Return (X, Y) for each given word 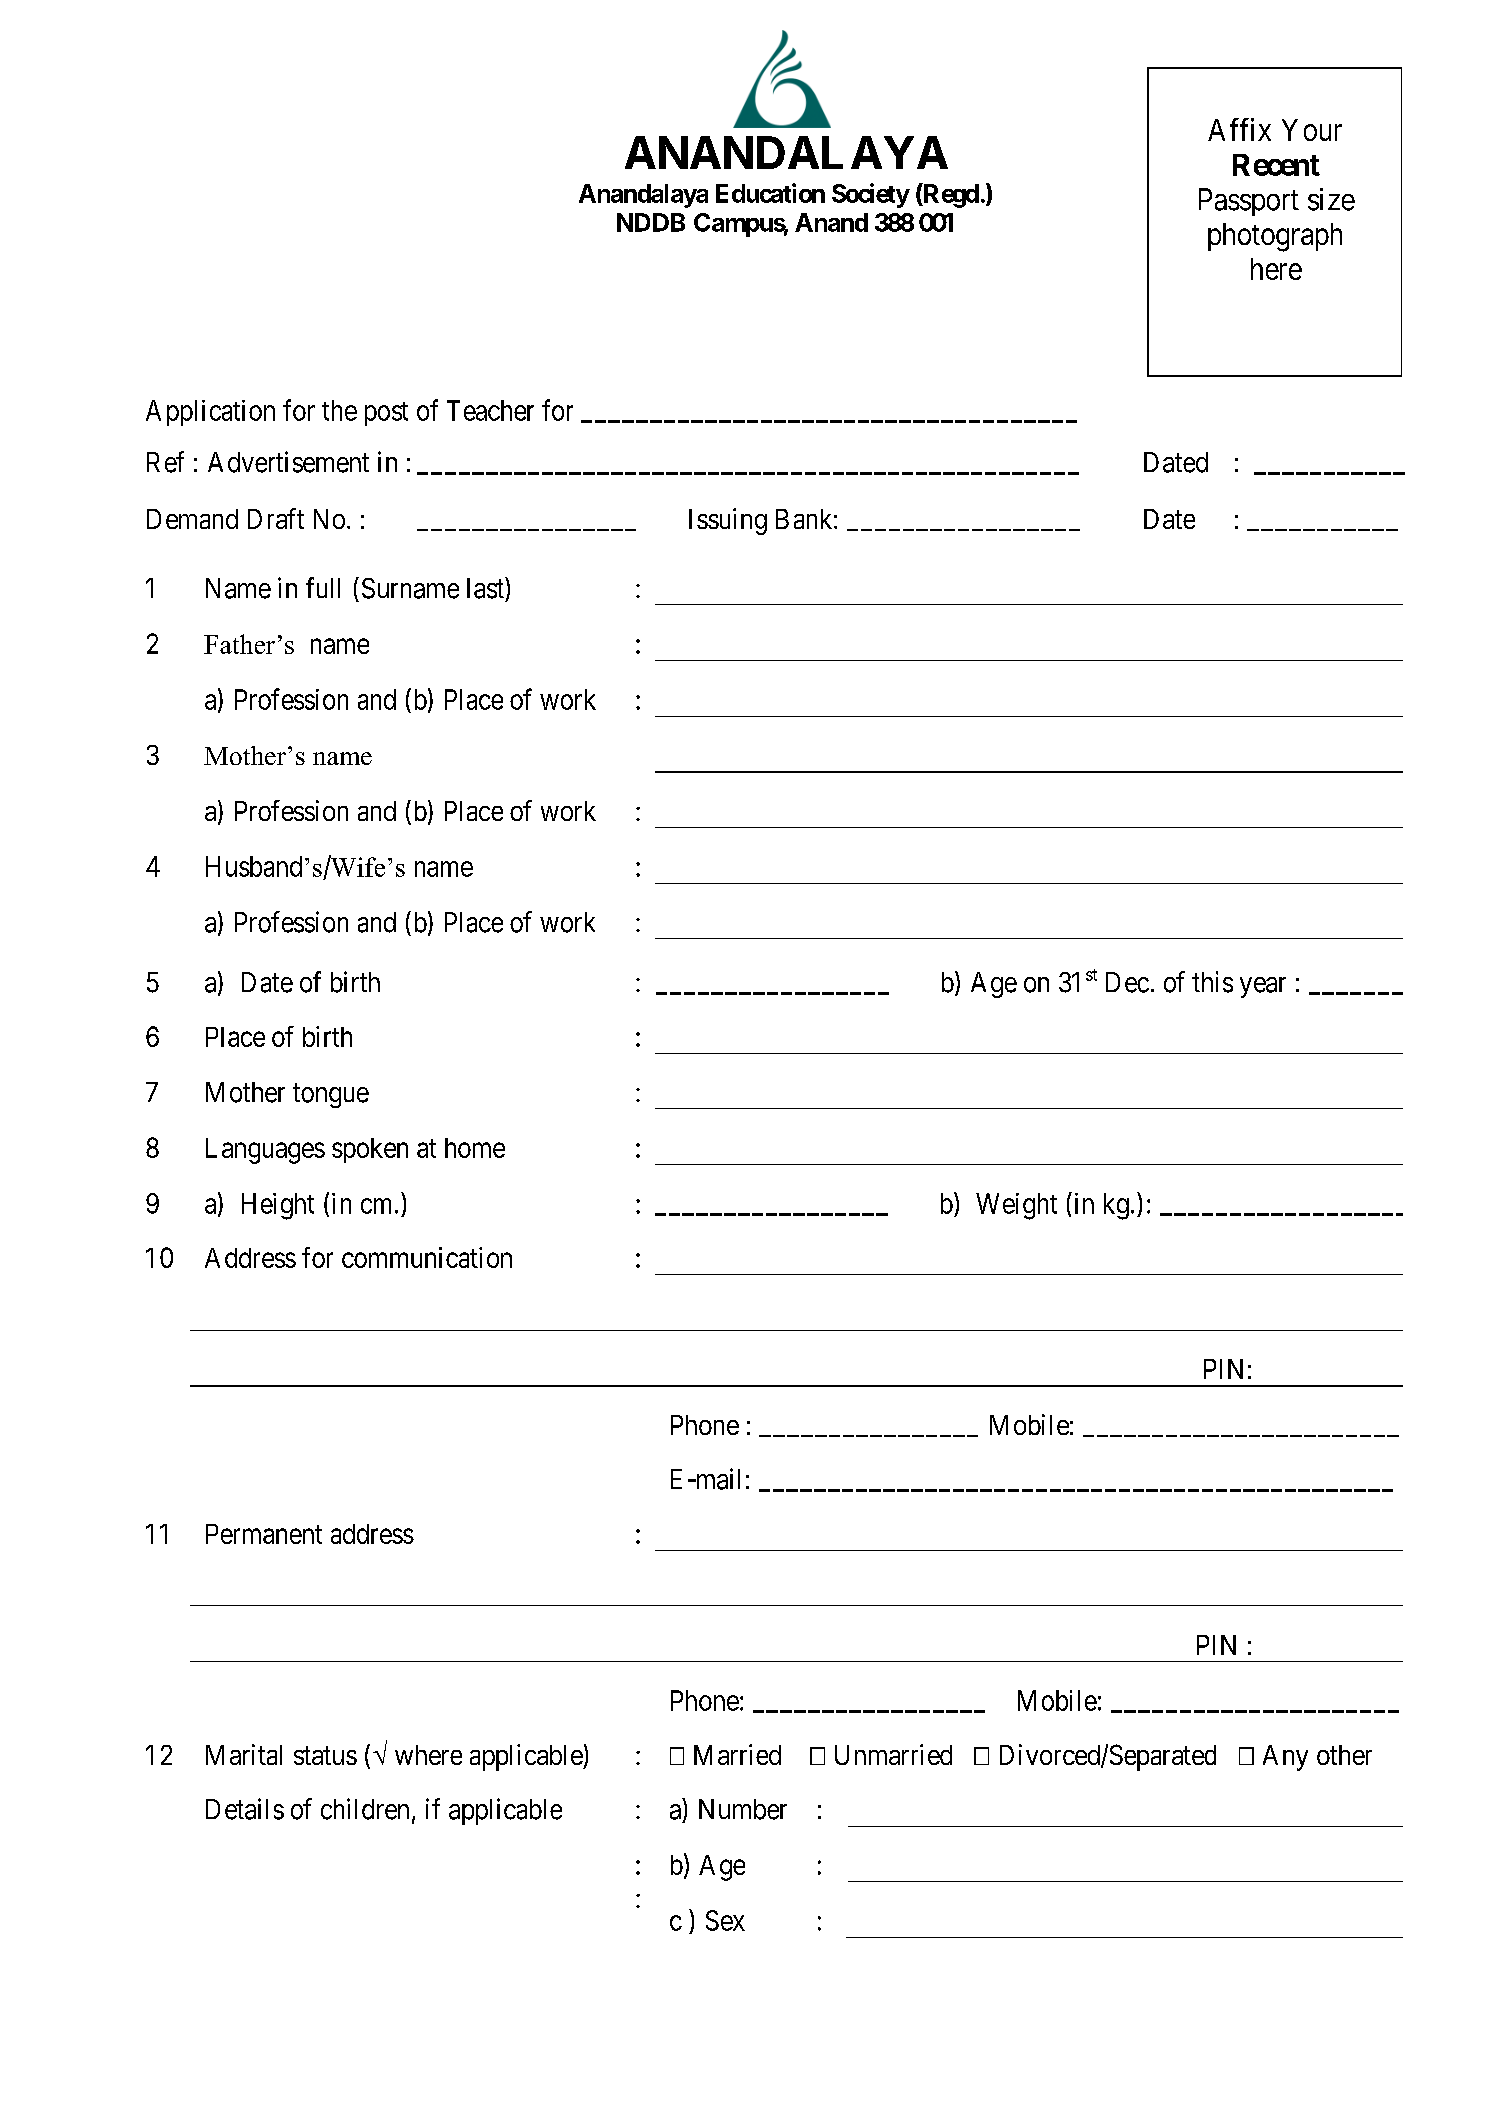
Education (770, 193)
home (475, 1148)
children (365, 1809)
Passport (1249, 202)
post (386, 414)
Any (1285, 1758)
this (1212, 982)
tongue (331, 1096)
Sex (725, 1920)
